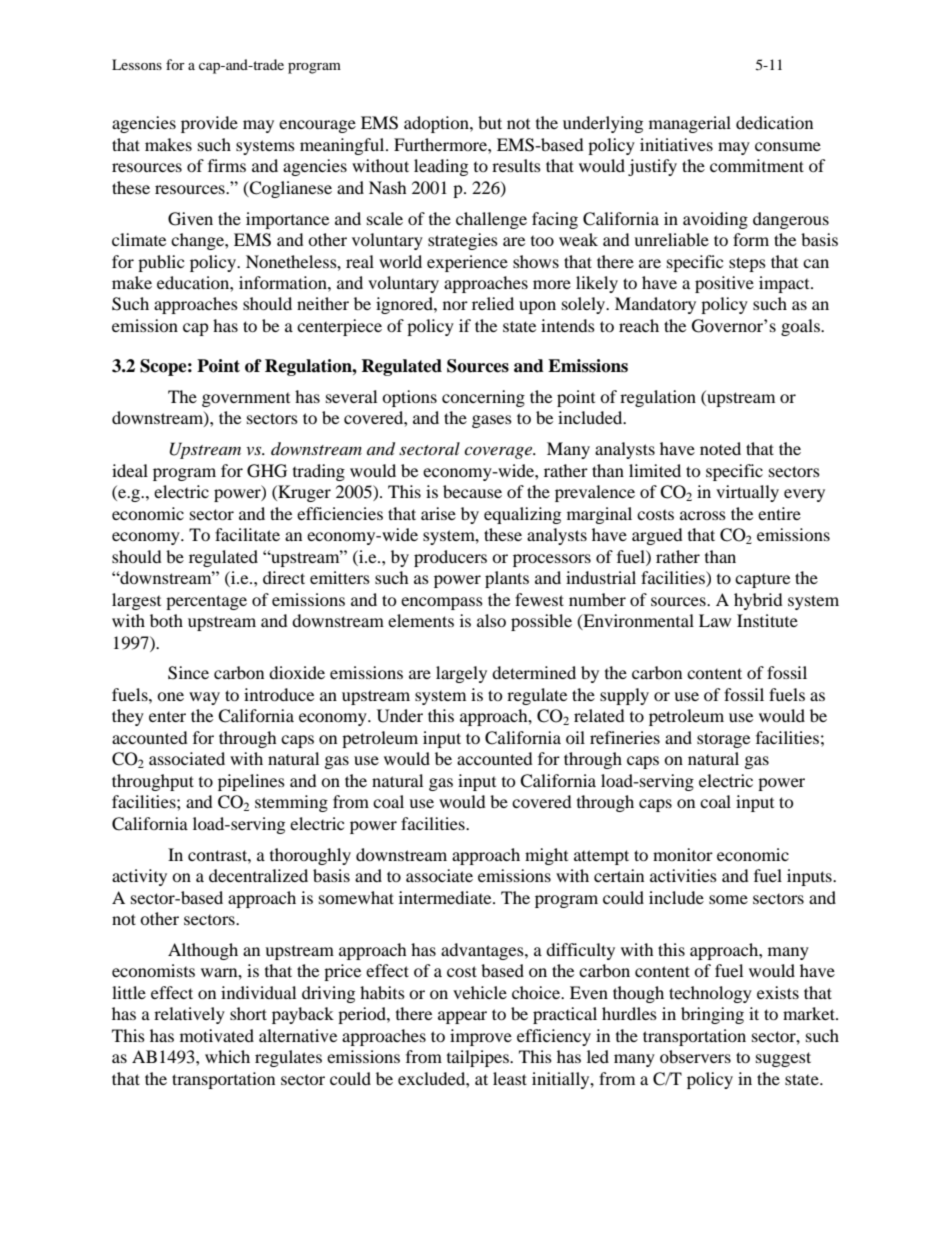 Image resolution: width=952 pixels, height=1233 pixels. Describe the element at coordinates (774, 122) in the image. I see `dedication` at that location.
